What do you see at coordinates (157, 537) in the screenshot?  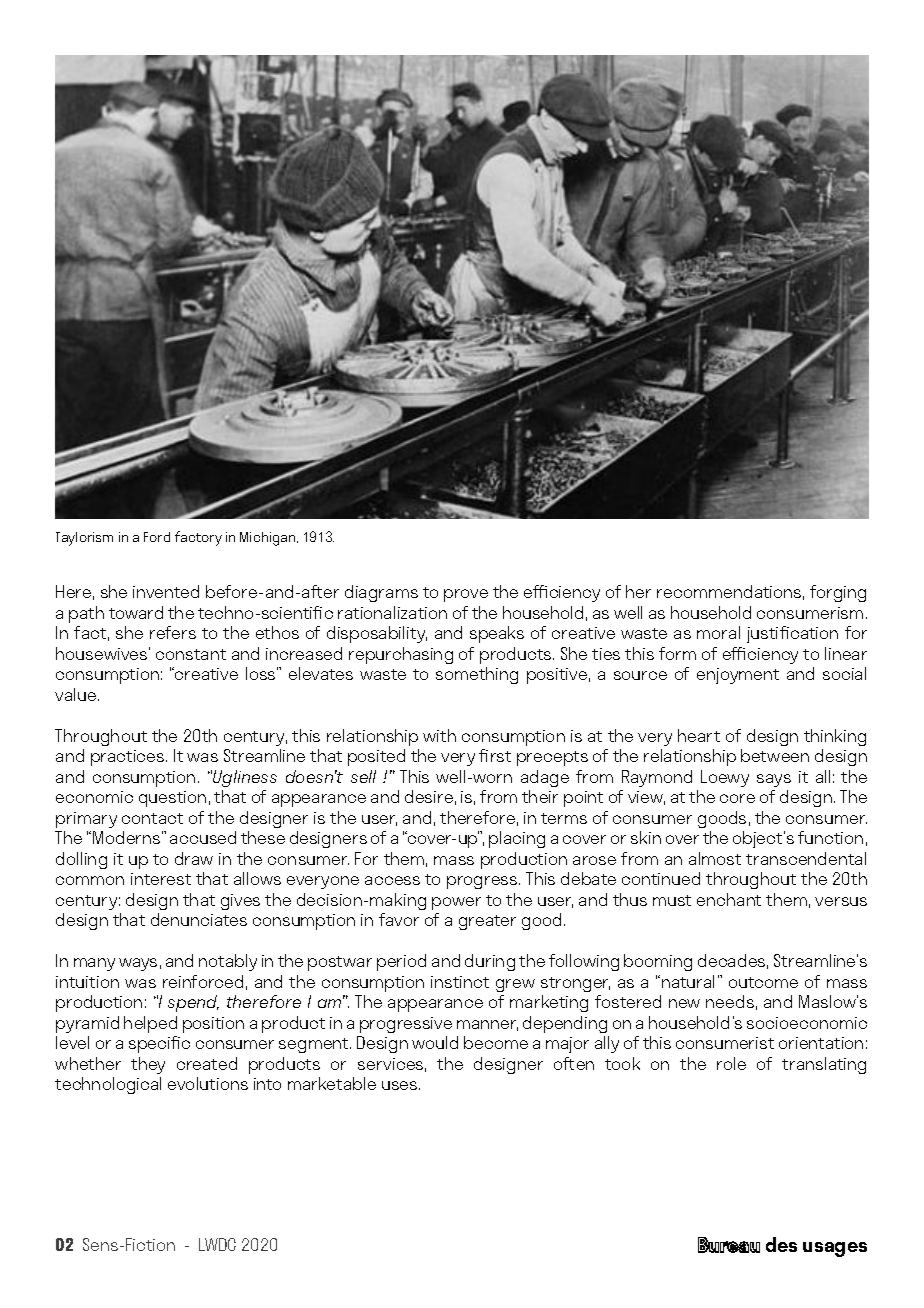 I see `Ford` at bounding box center [157, 537].
